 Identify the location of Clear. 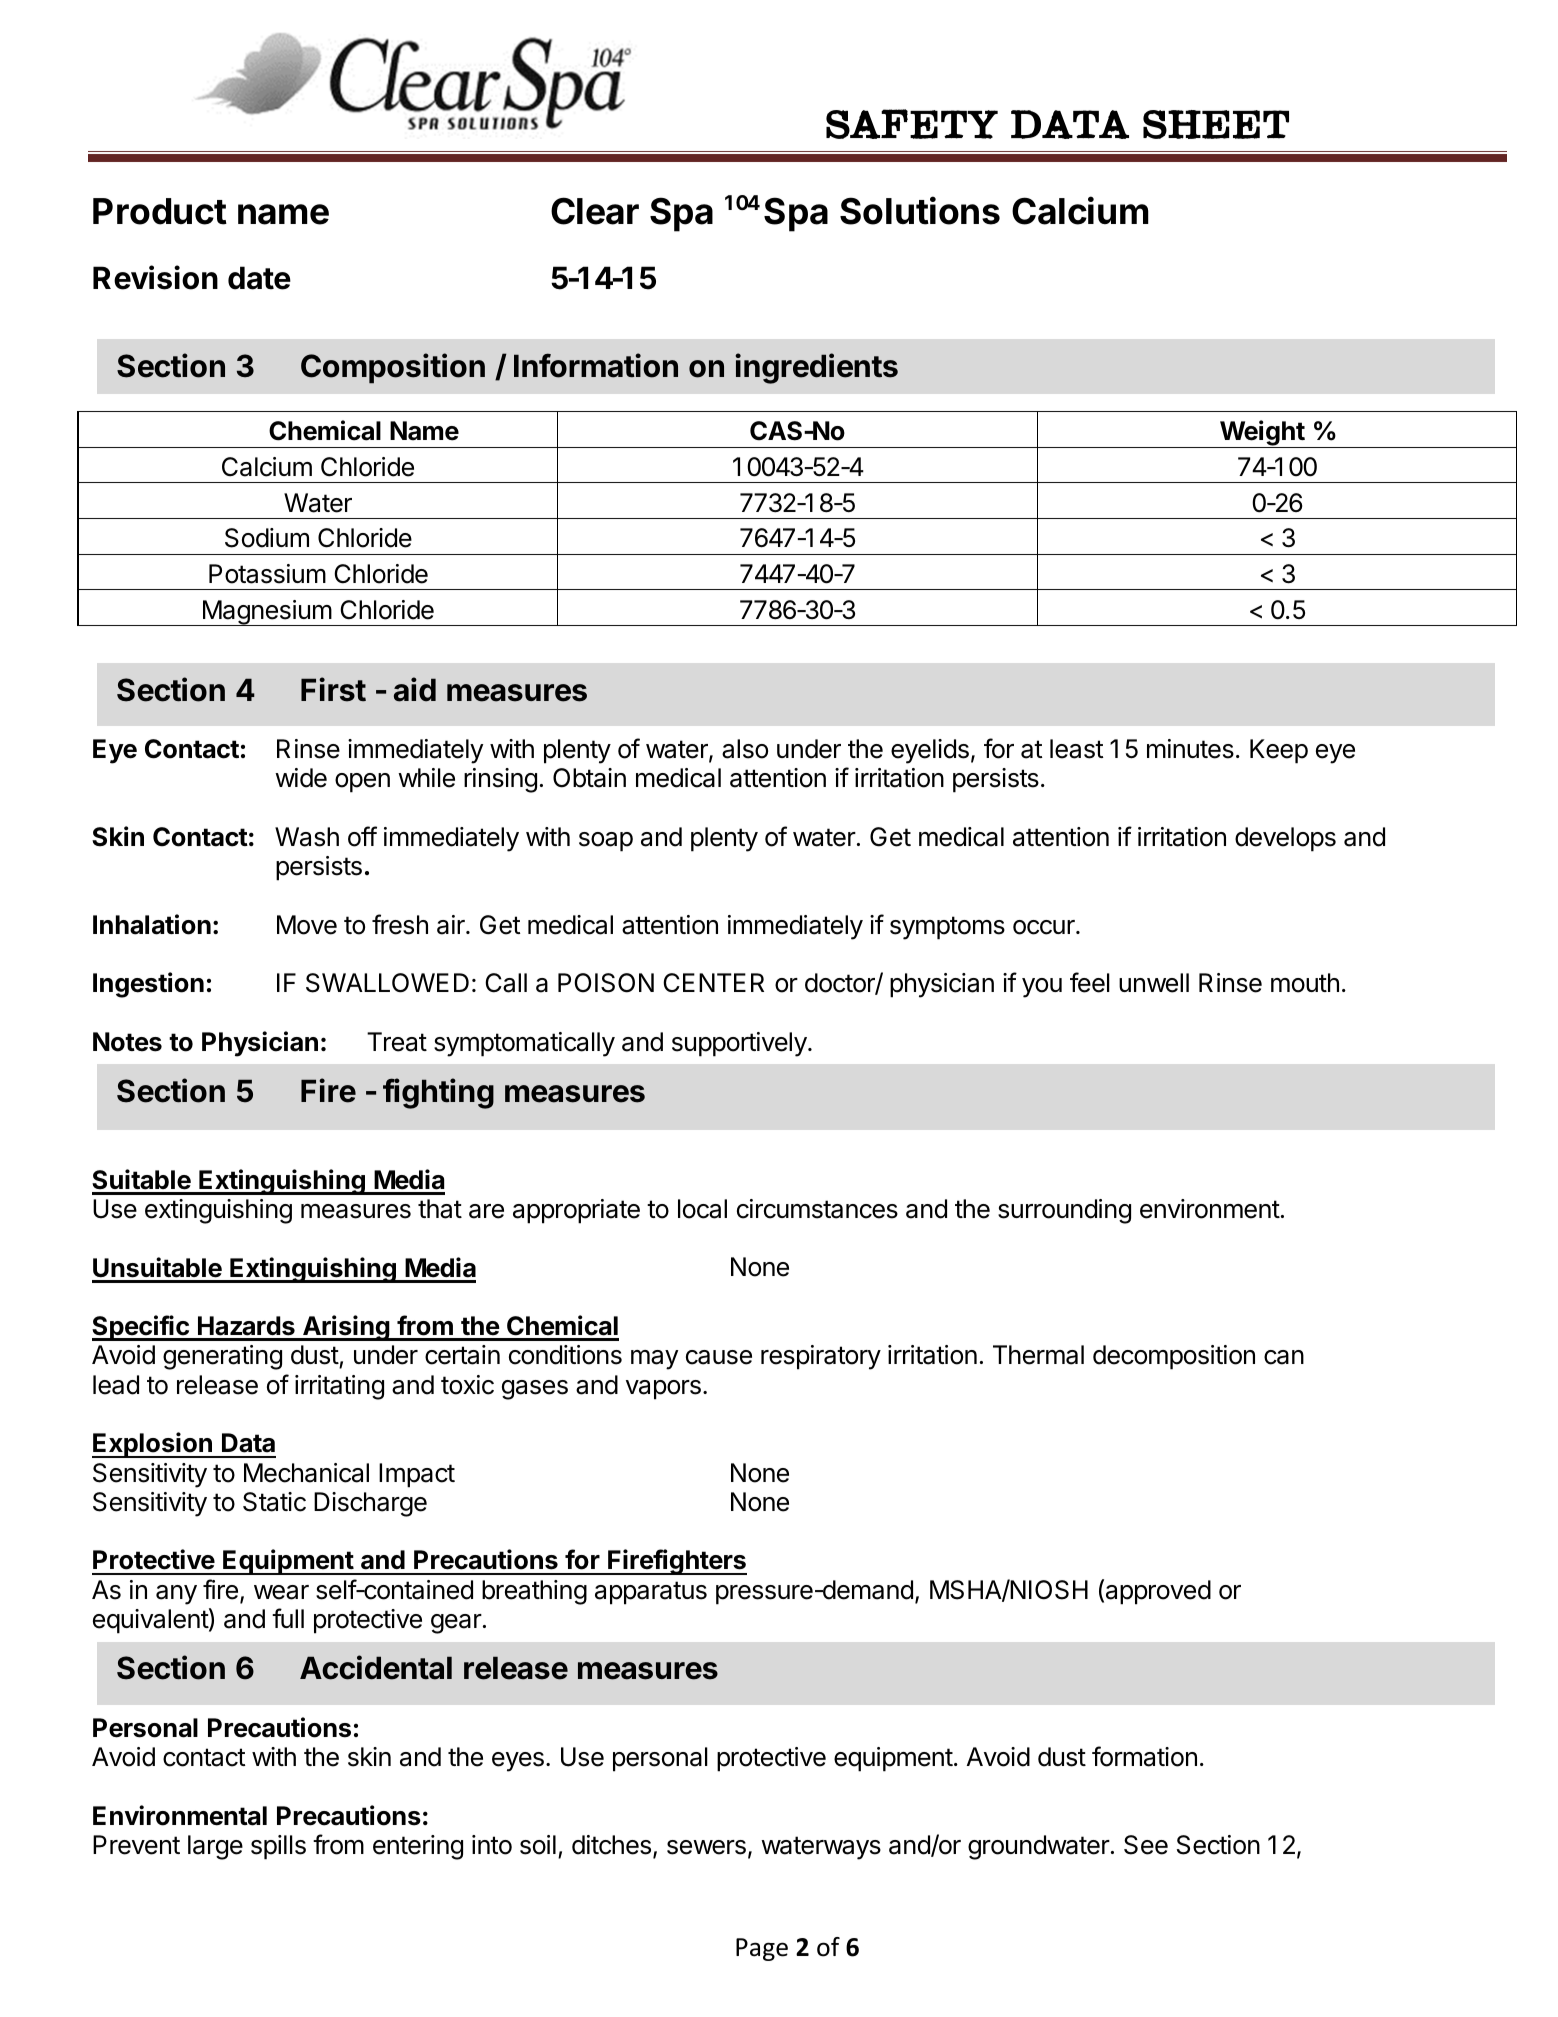
(595, 211).
